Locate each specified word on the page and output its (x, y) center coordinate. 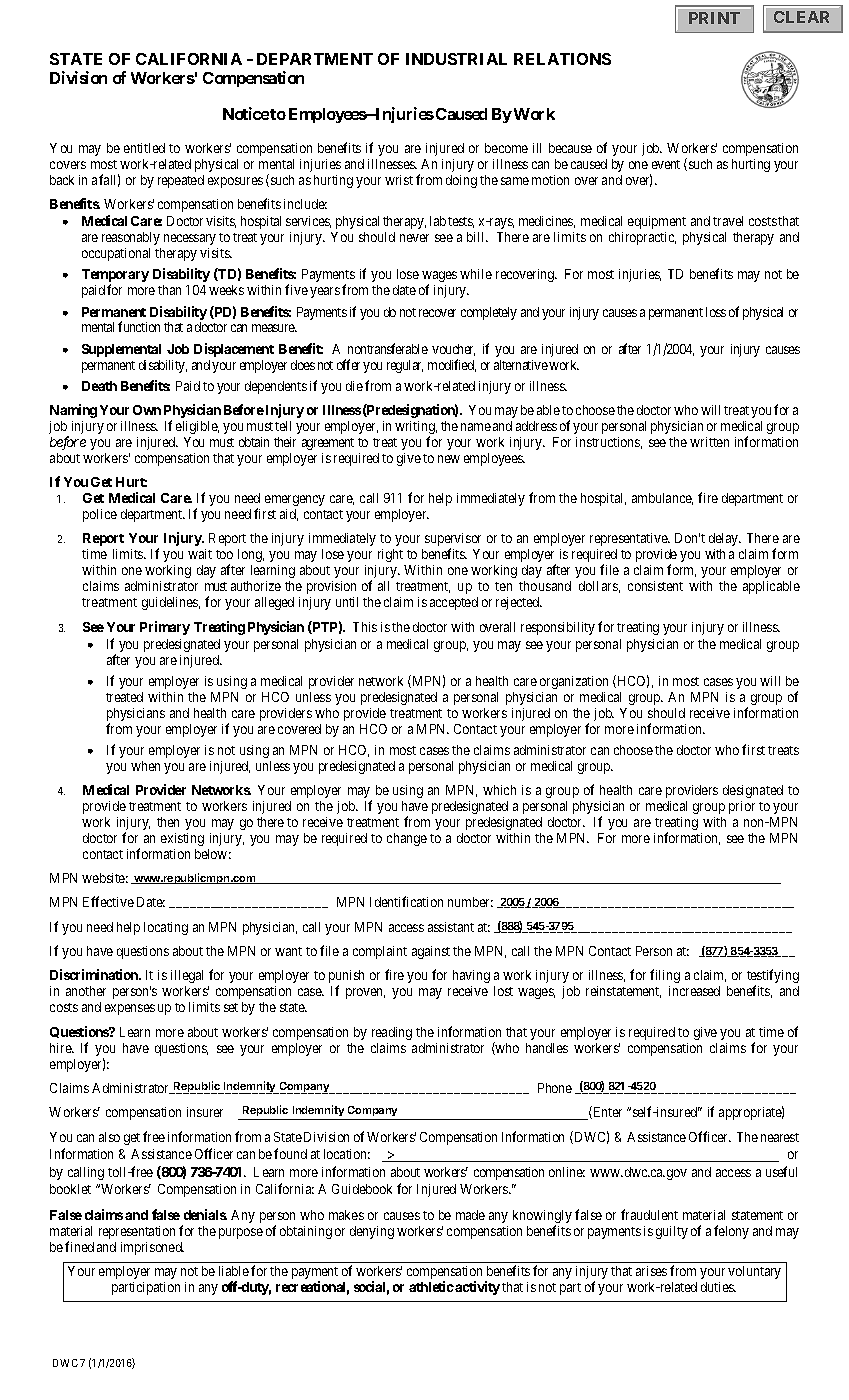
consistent (655, 586)
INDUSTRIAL (456, 59)
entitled (144, 148)
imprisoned (152, 1248)
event (666, 164)
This (365, 627)
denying (372, 1232)
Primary (165, 628)
